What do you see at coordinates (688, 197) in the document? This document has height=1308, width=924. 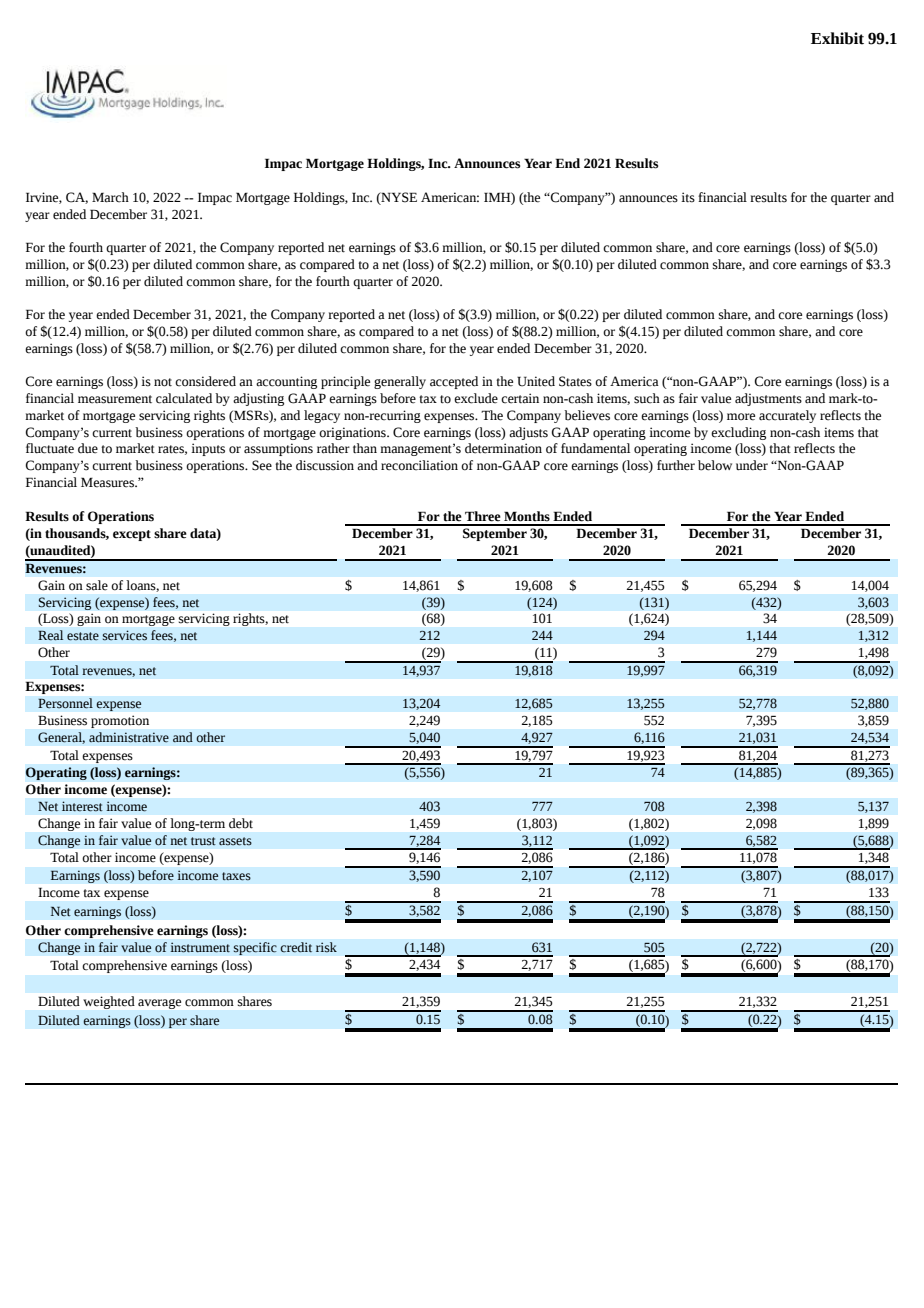 I see `its` at bounding box center [688, 197].
